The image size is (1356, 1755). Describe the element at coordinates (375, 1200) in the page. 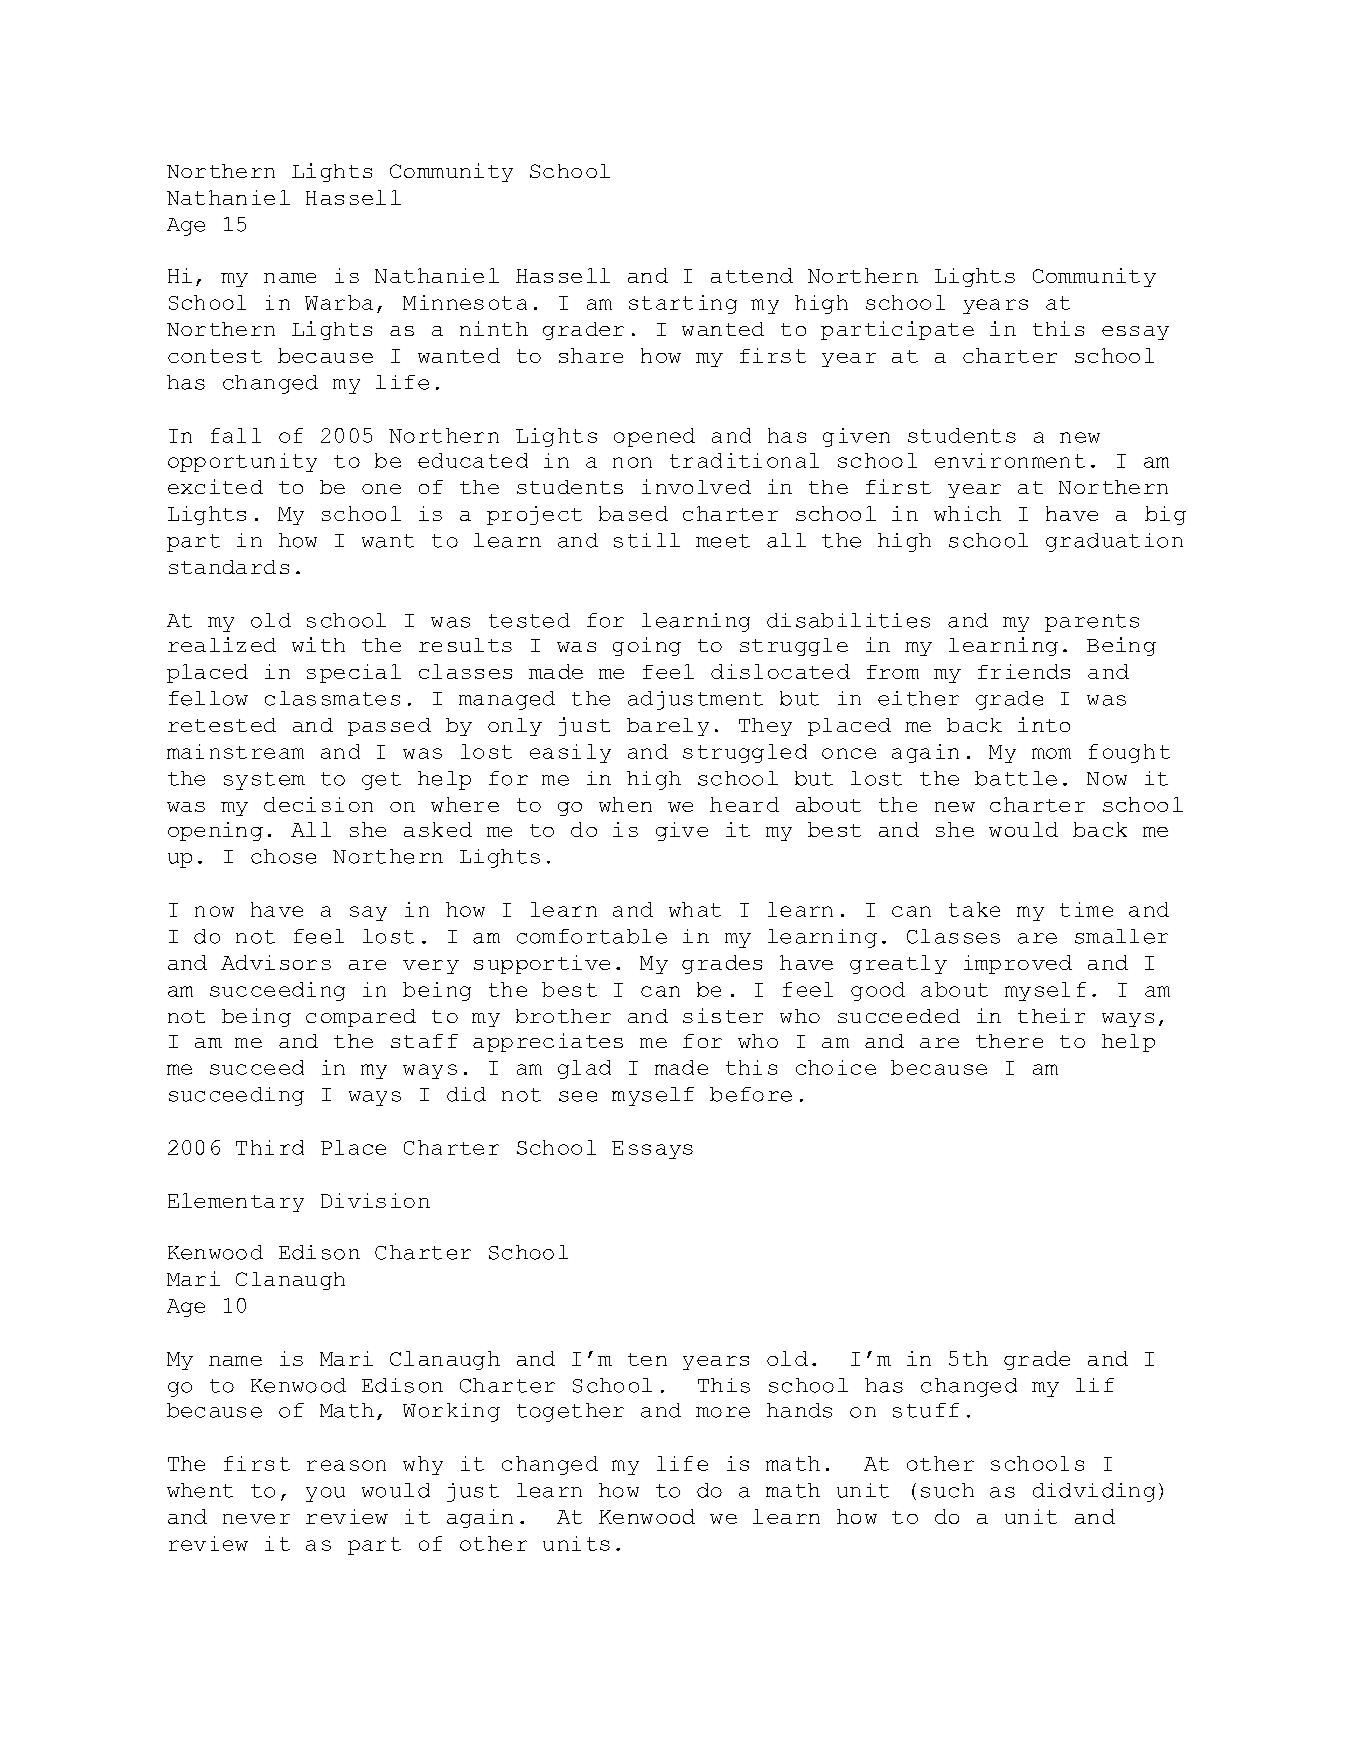

I see `Division` at that location.
